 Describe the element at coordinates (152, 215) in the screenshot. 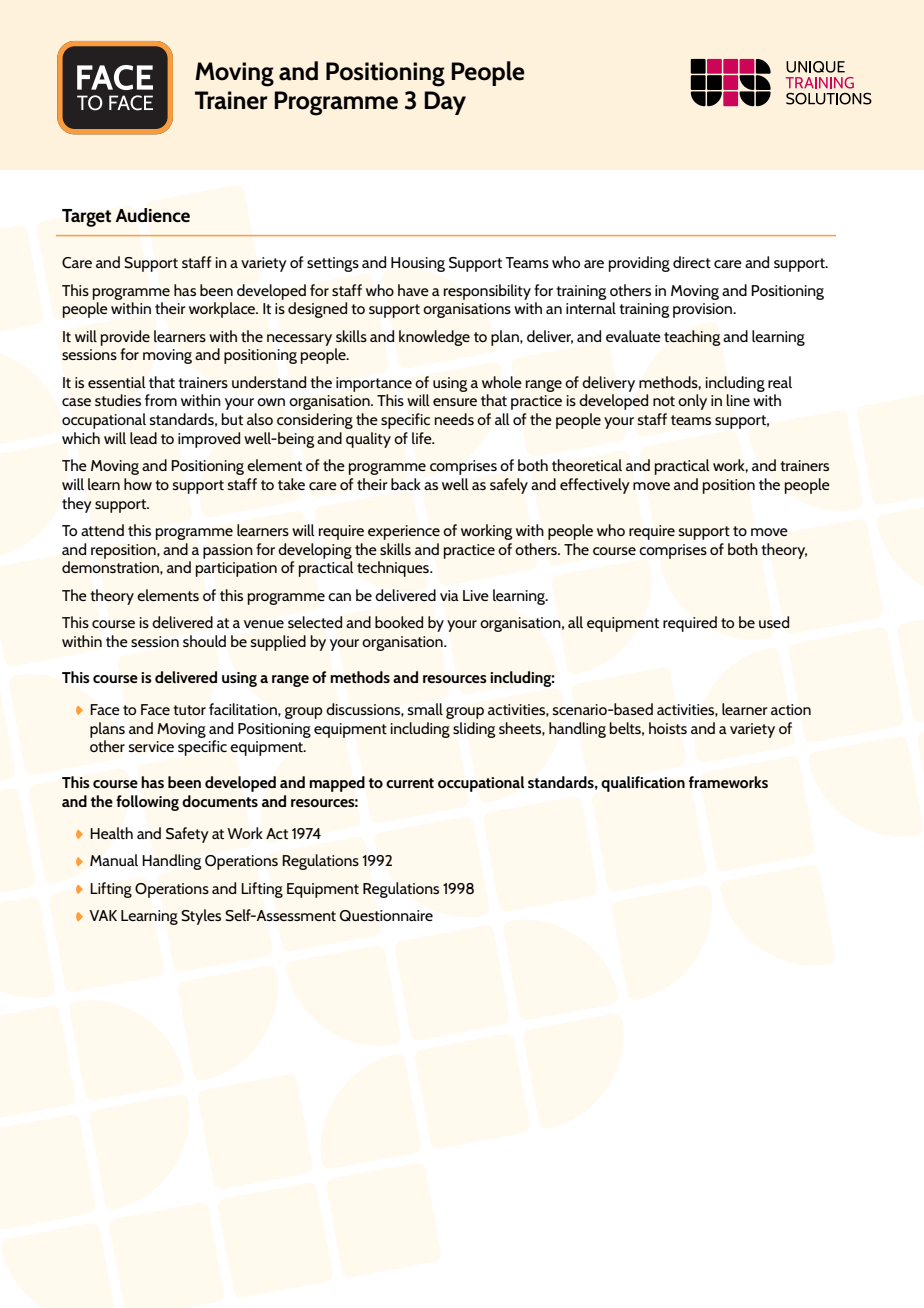

I see `Audience` at that location.
